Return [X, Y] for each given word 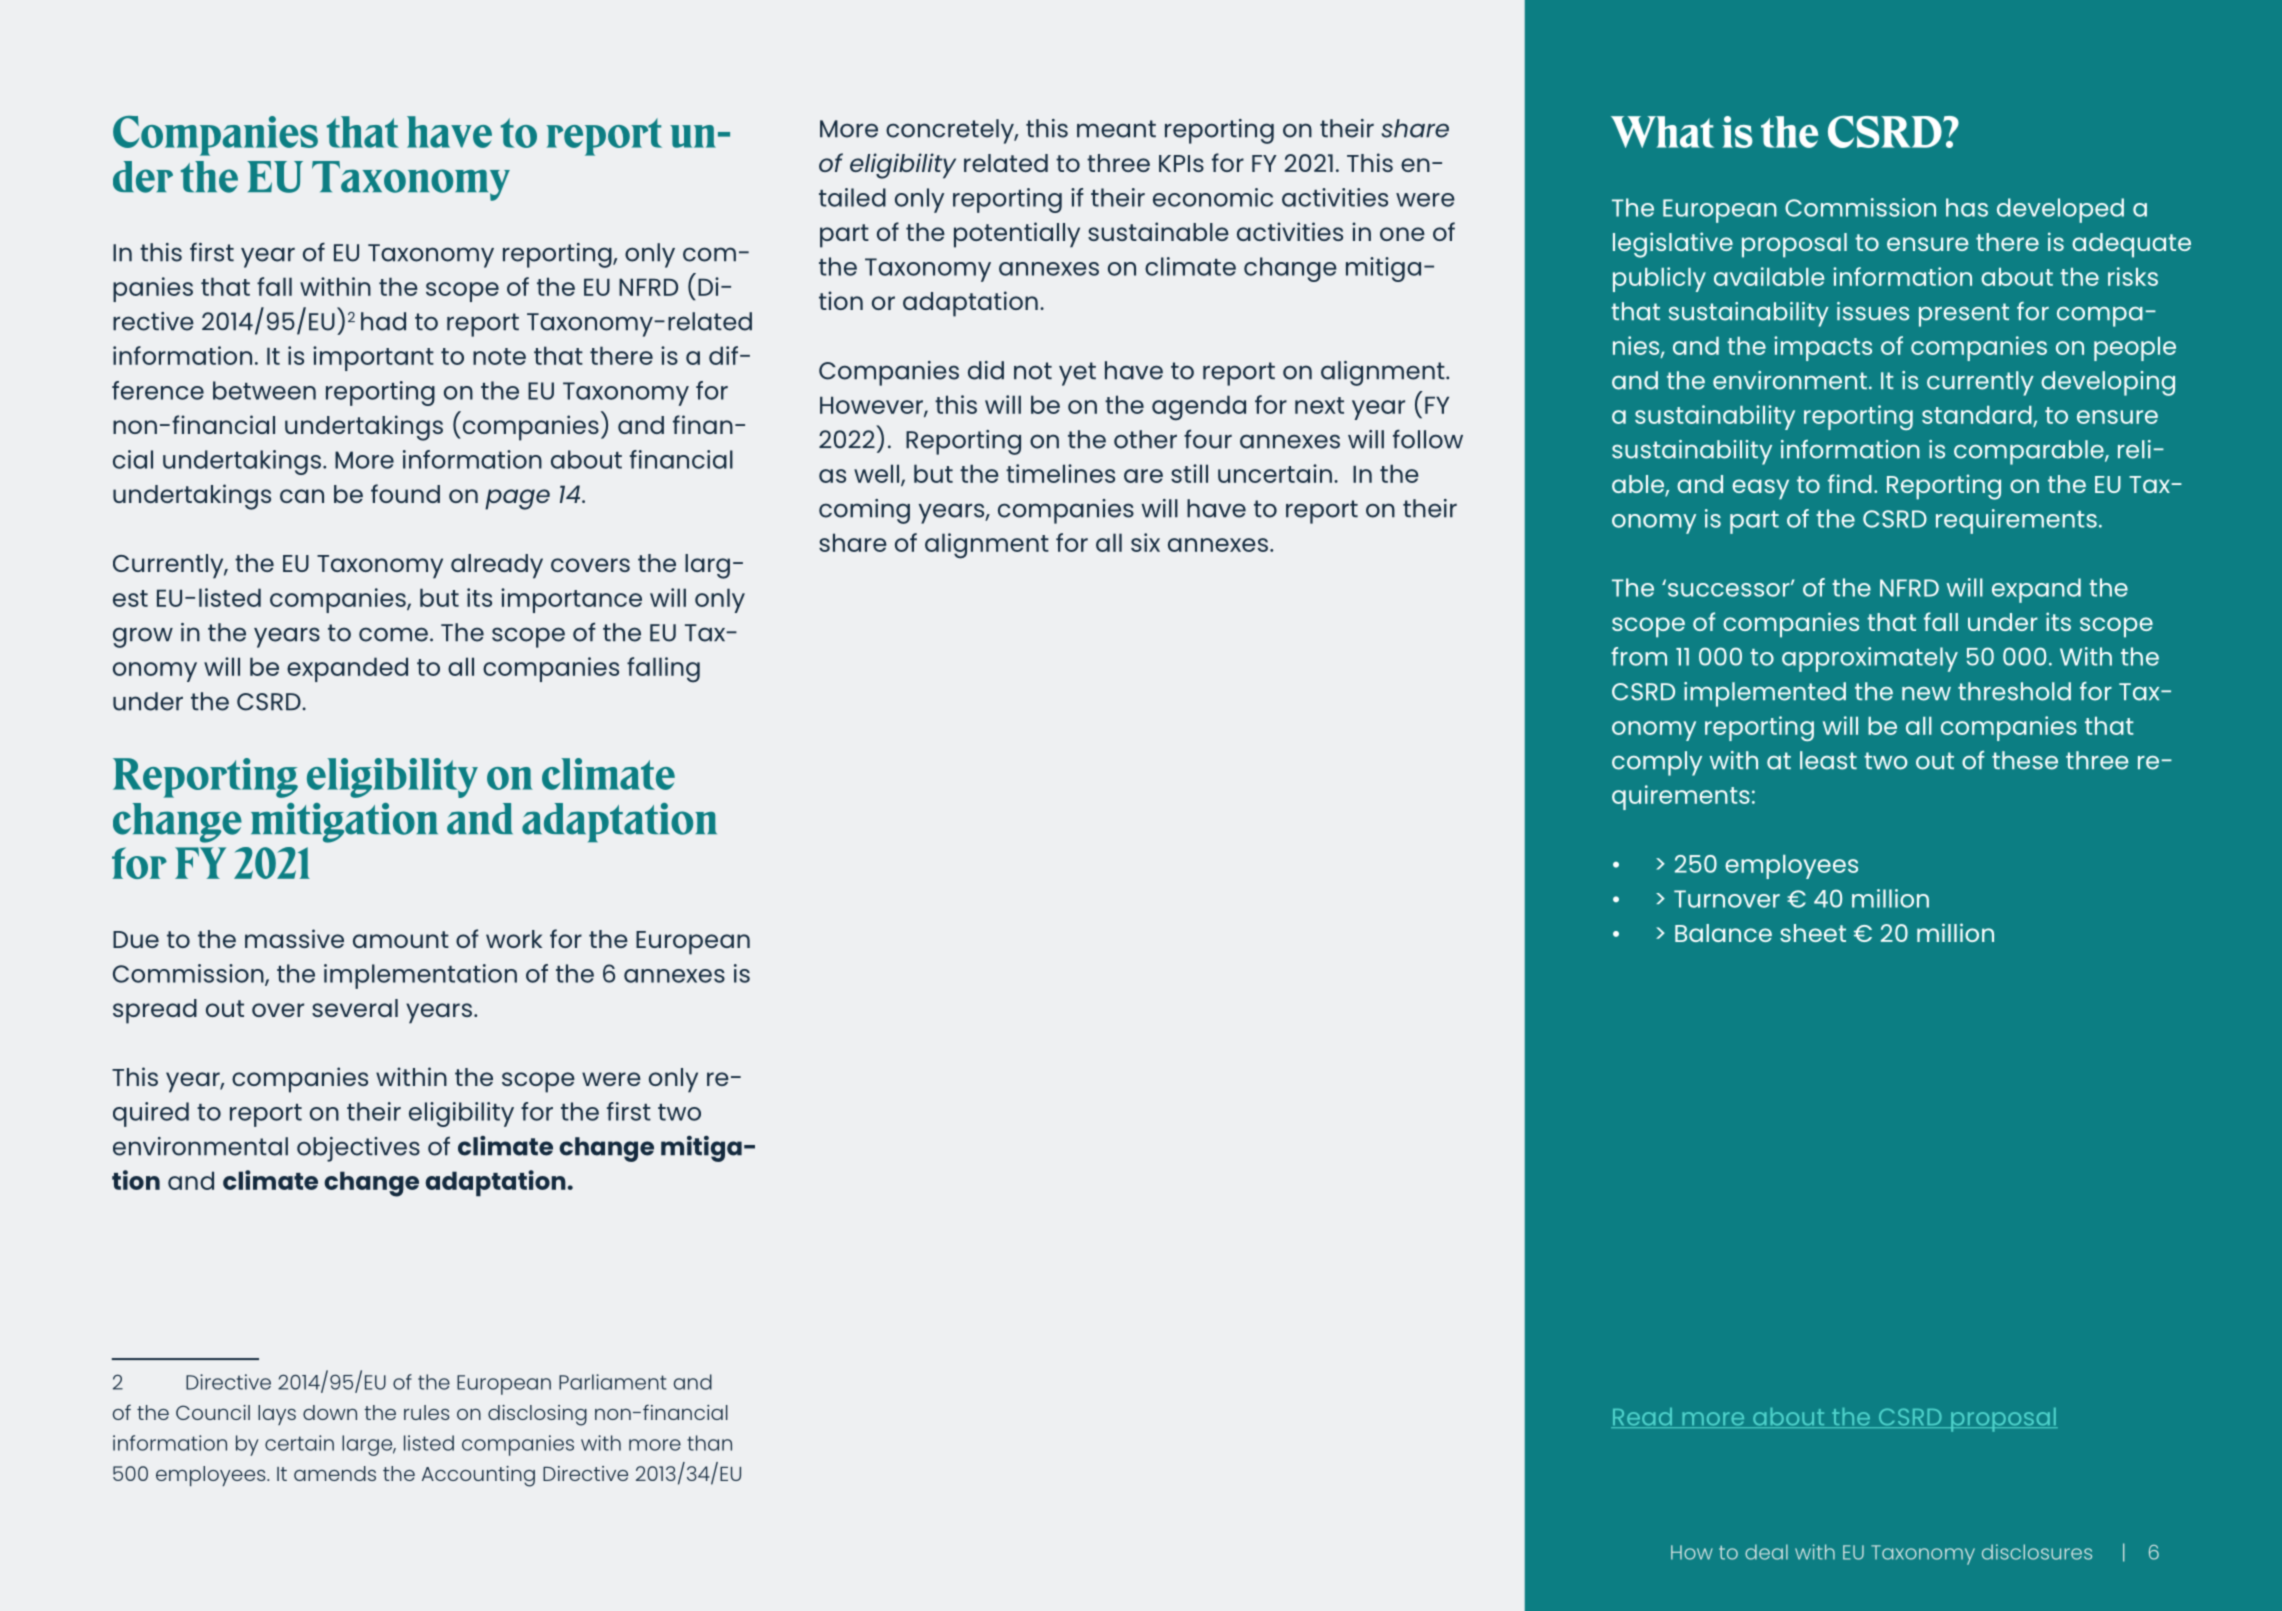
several [355, 1008]
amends [335, 1473]
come [393, 634]
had [383, 321]
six [1145, 542]
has [1967, 207]
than [709, 1443]
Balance [1723, 933]
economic [1213, 197]
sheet [1813, 933]
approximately [1870, 659]
